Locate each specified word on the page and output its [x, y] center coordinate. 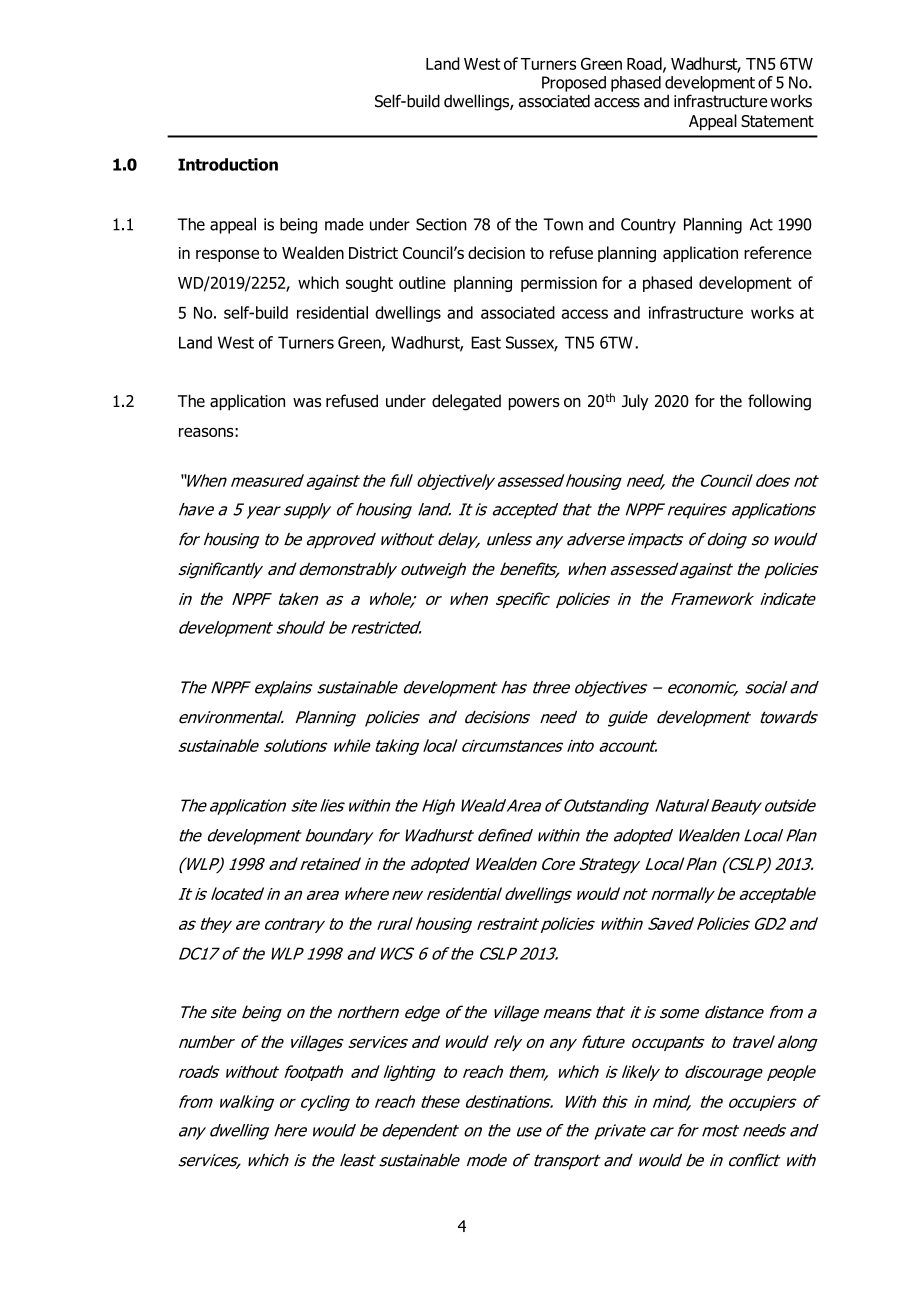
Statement [777, 121]
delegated [466, 402]
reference [778, 252]
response [227, 255]
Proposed [574, 84]
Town [563, 224]
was [307, 402]
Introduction [228, 164]
